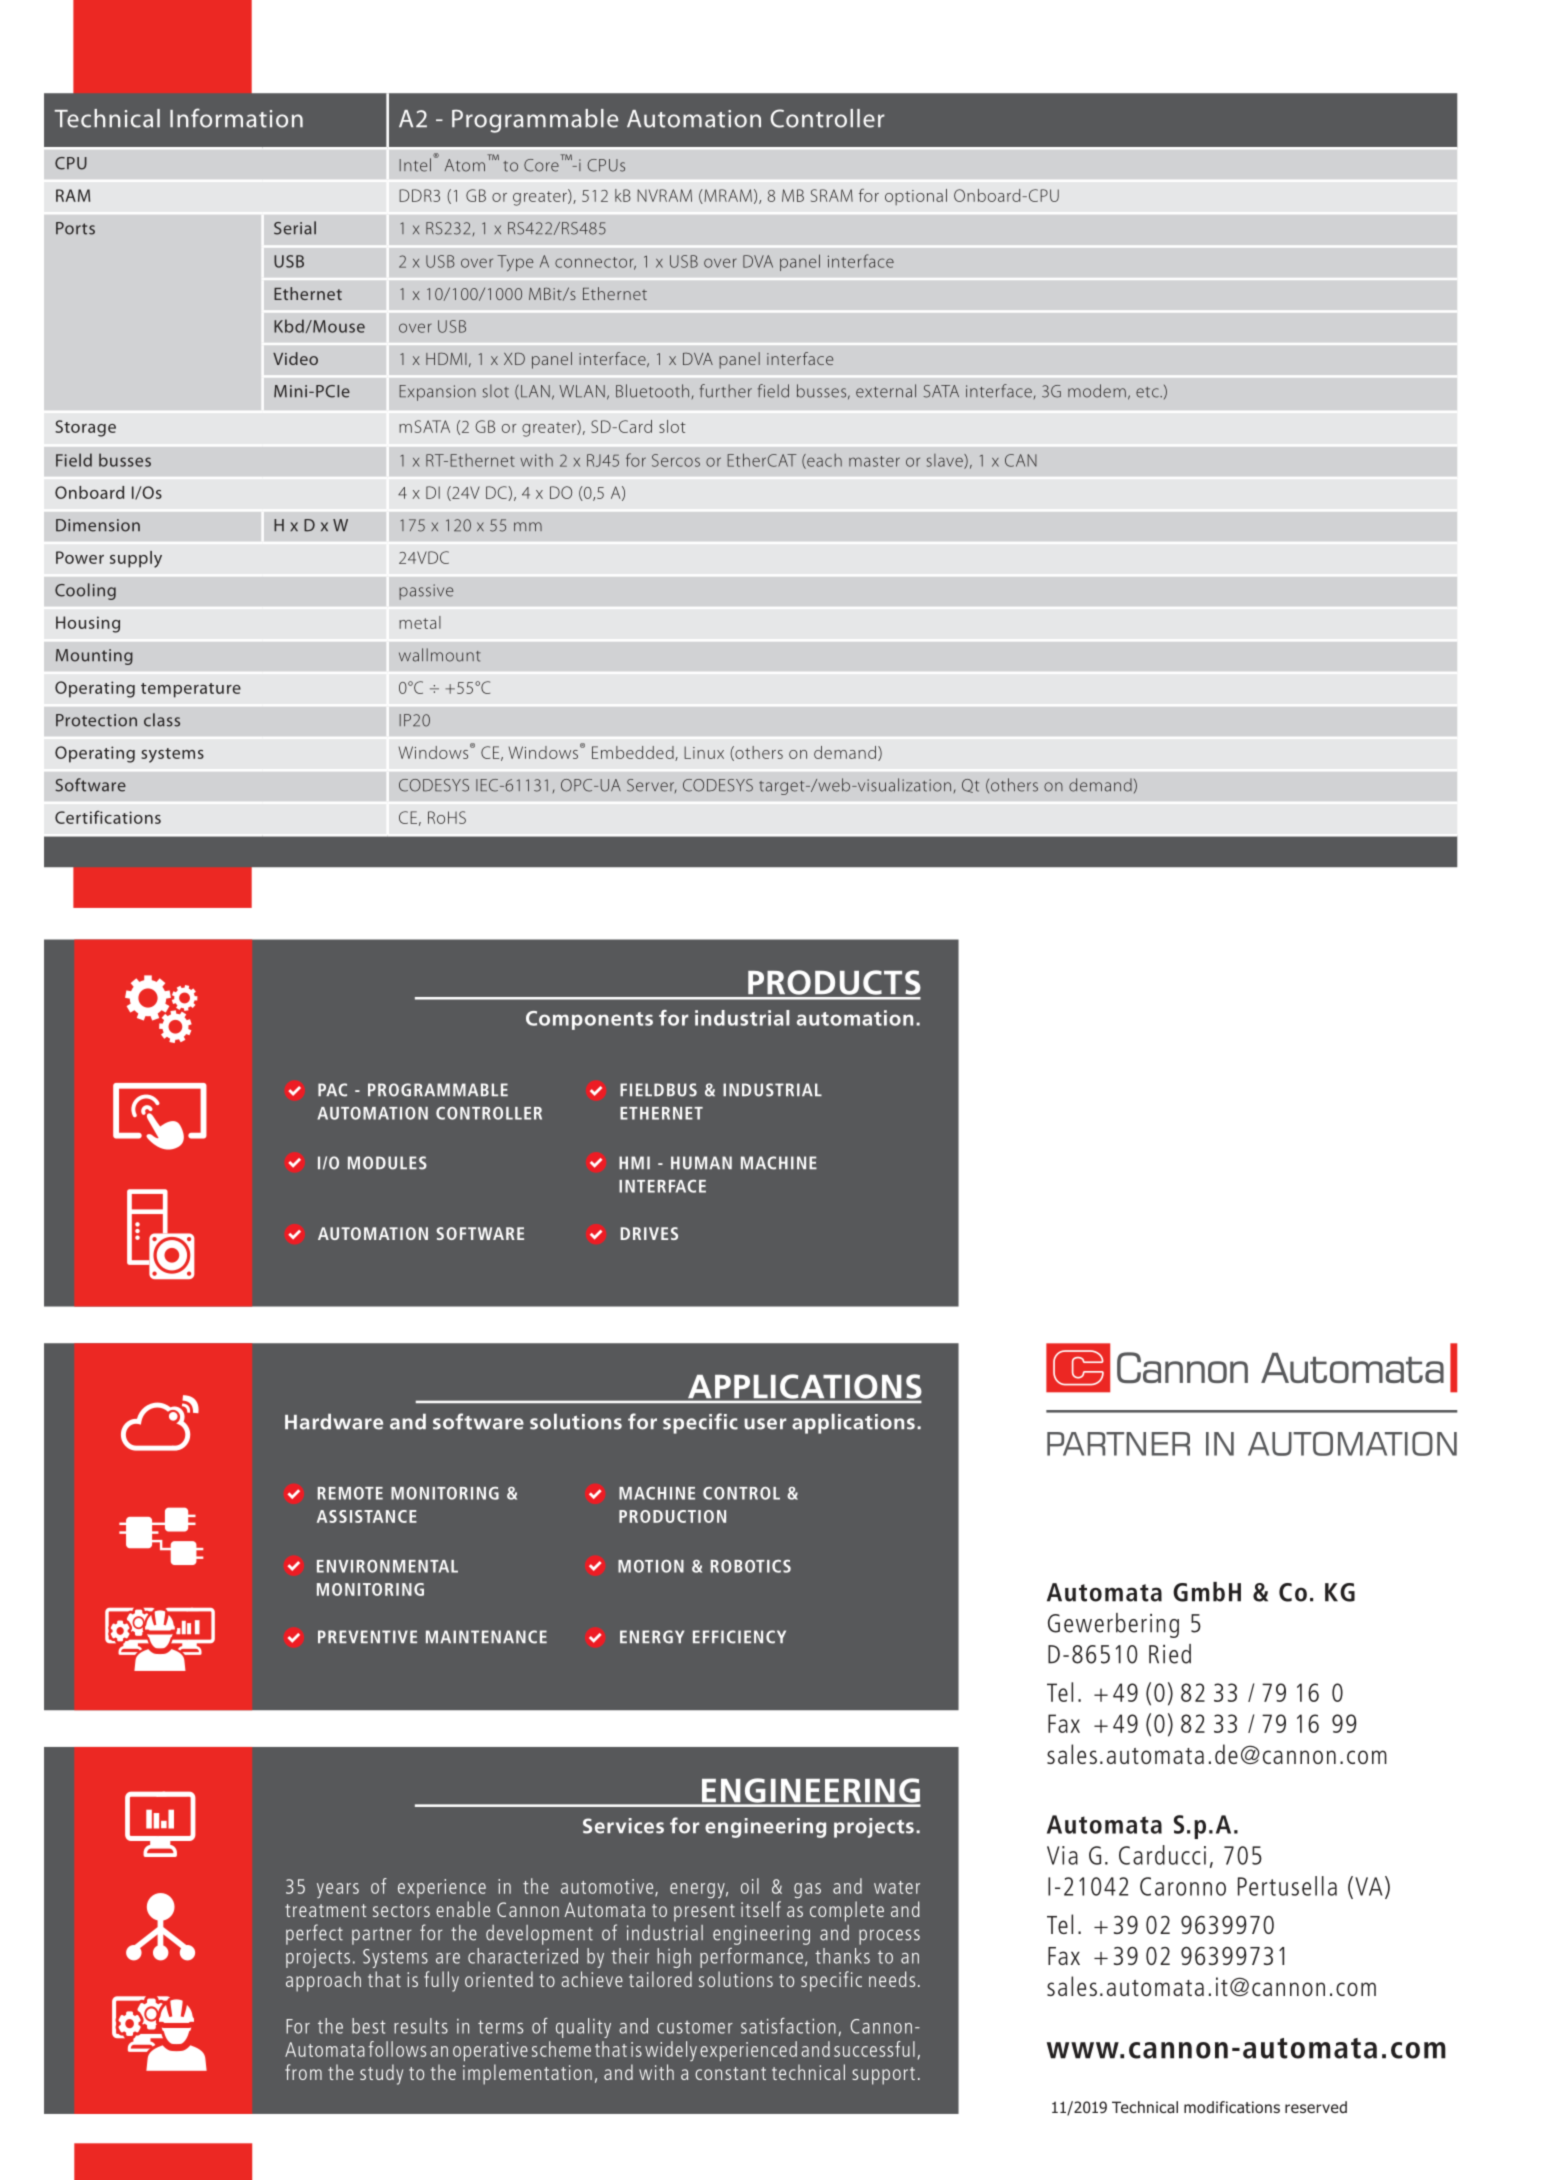  Describe the element at coordinates (332, 1090) in the screenshot. I see `PAC` at that location.
